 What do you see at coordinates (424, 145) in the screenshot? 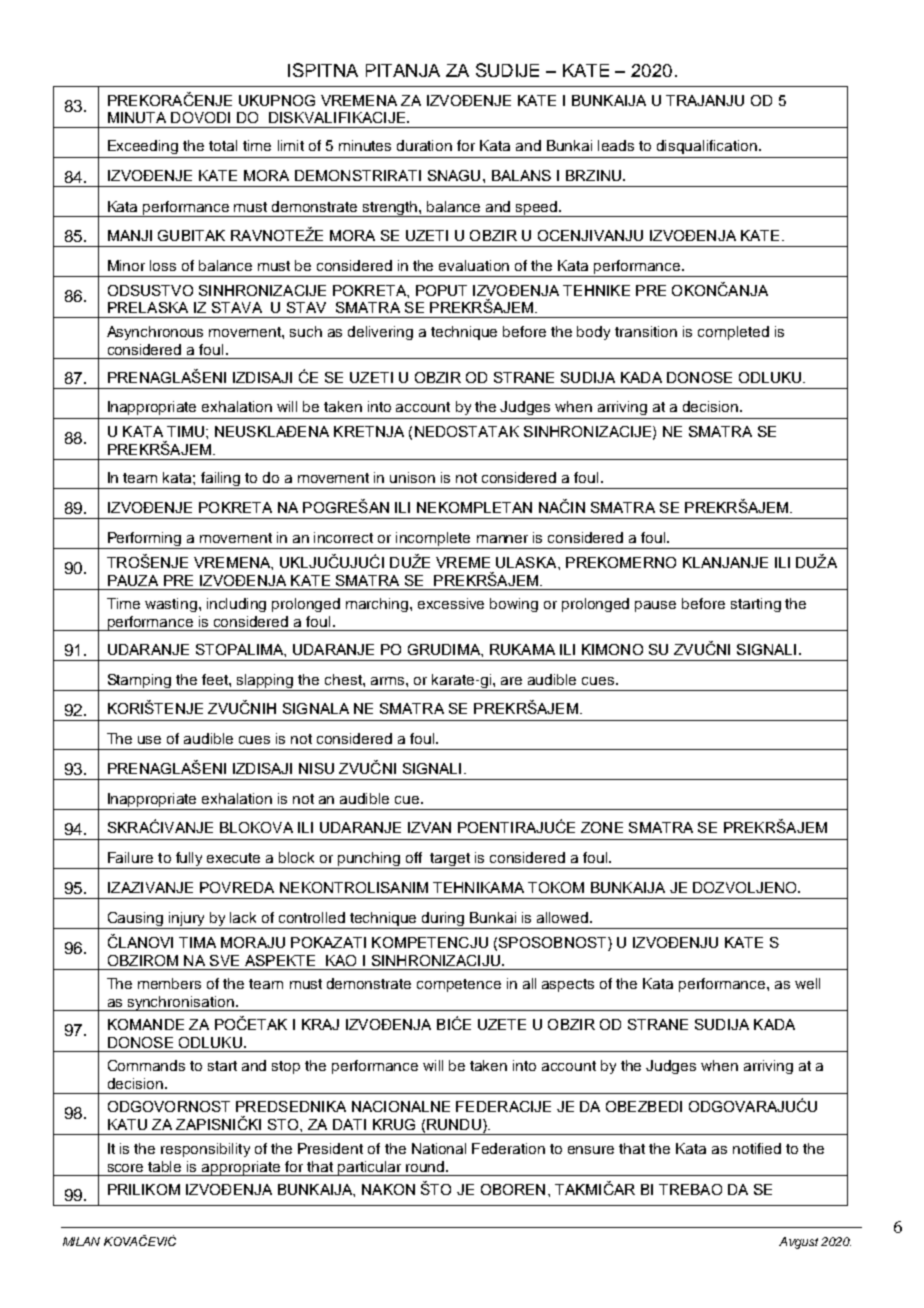
I see `duration` at bounding box center [424, 145].
